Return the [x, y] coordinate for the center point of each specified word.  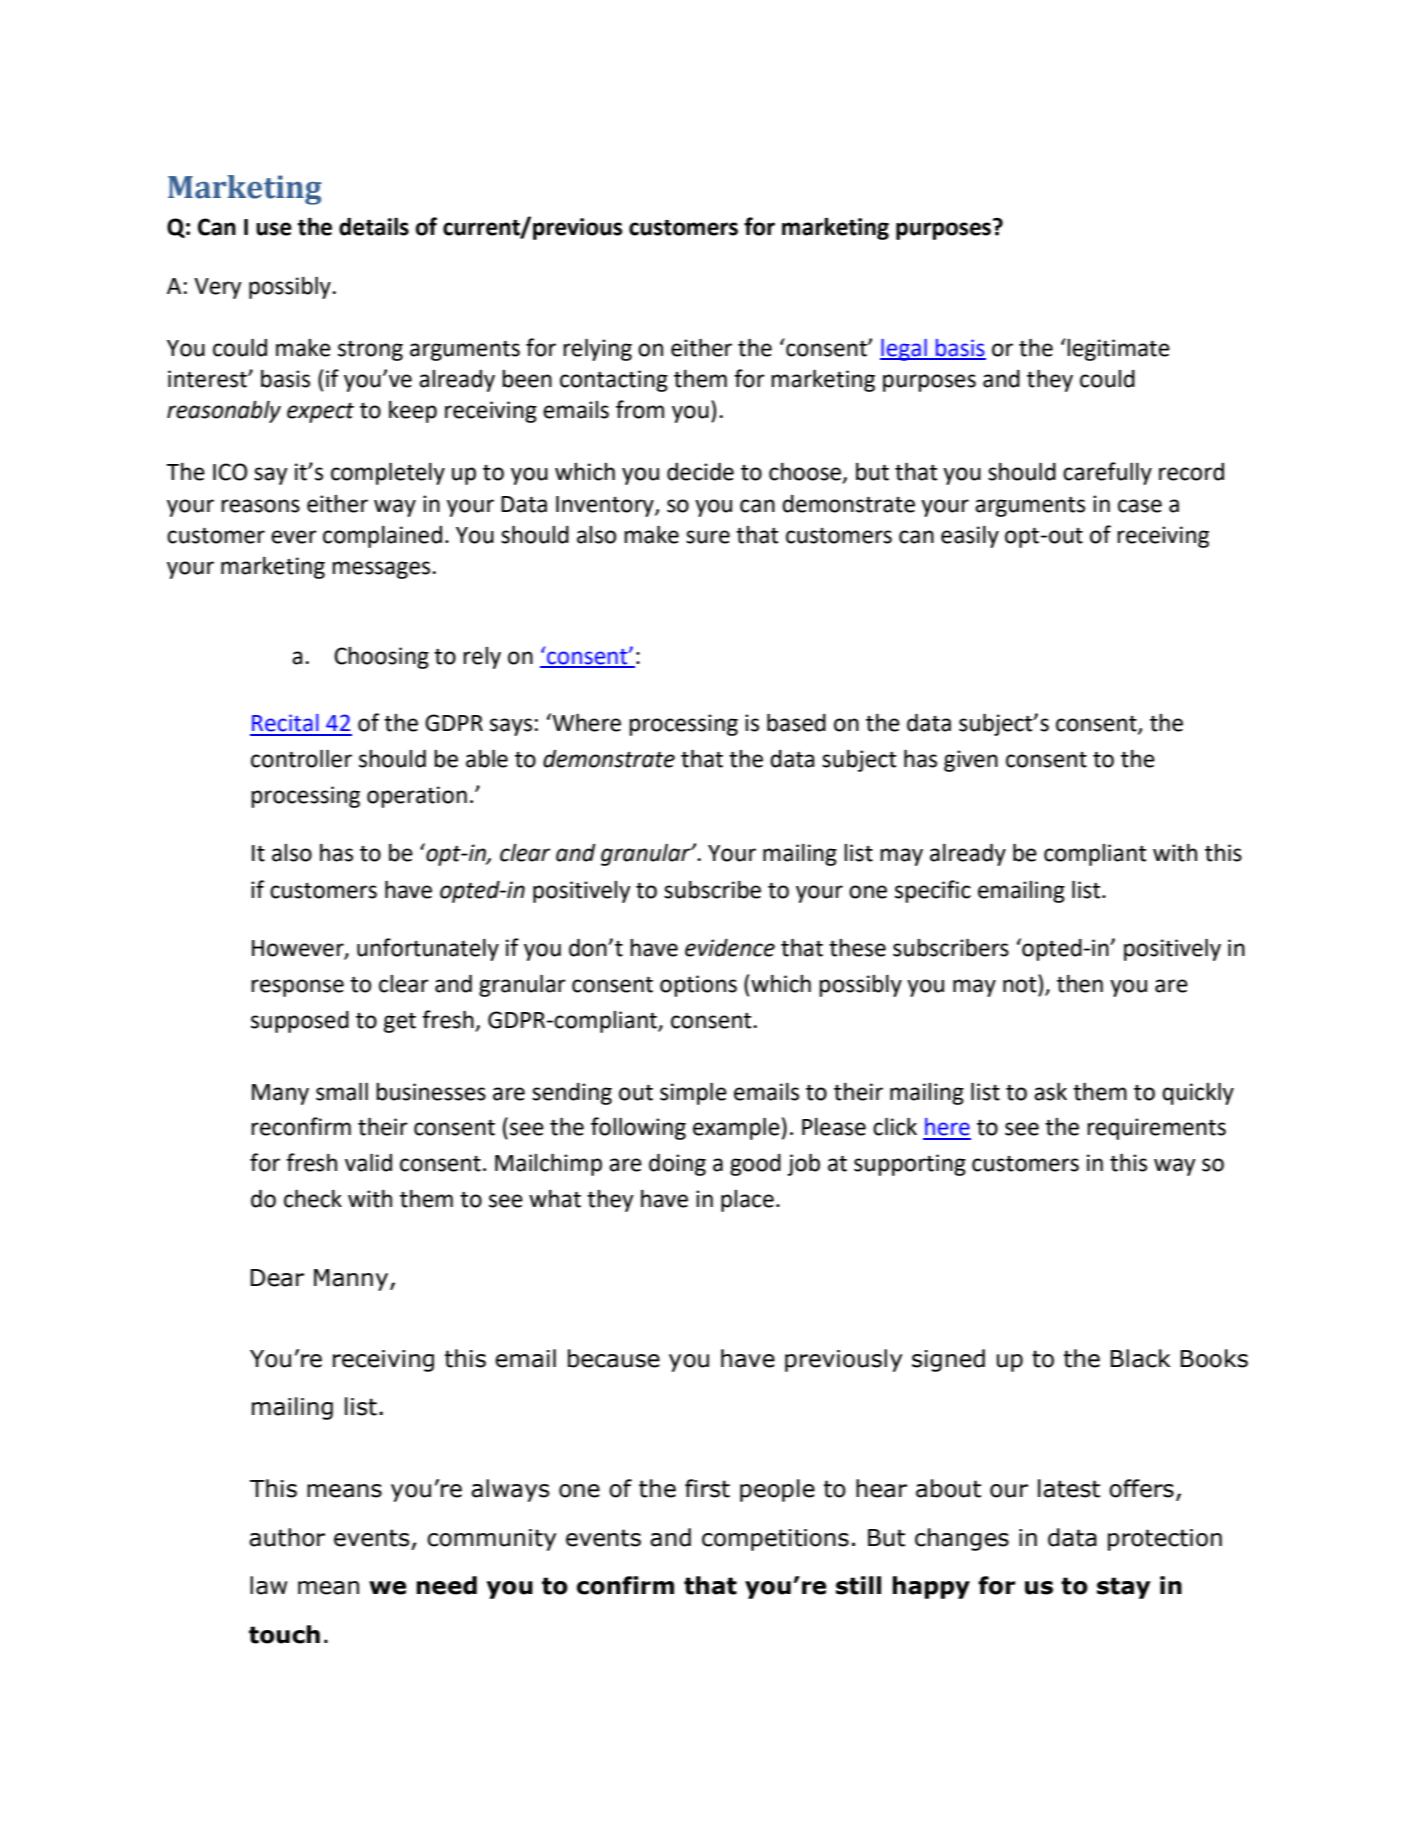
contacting [614, 381]
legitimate [1118, 350]
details [374, 226]
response [297, 988]
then [1080, 984]
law [268, 1585]
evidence [730, 948]
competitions [775, 1540]
